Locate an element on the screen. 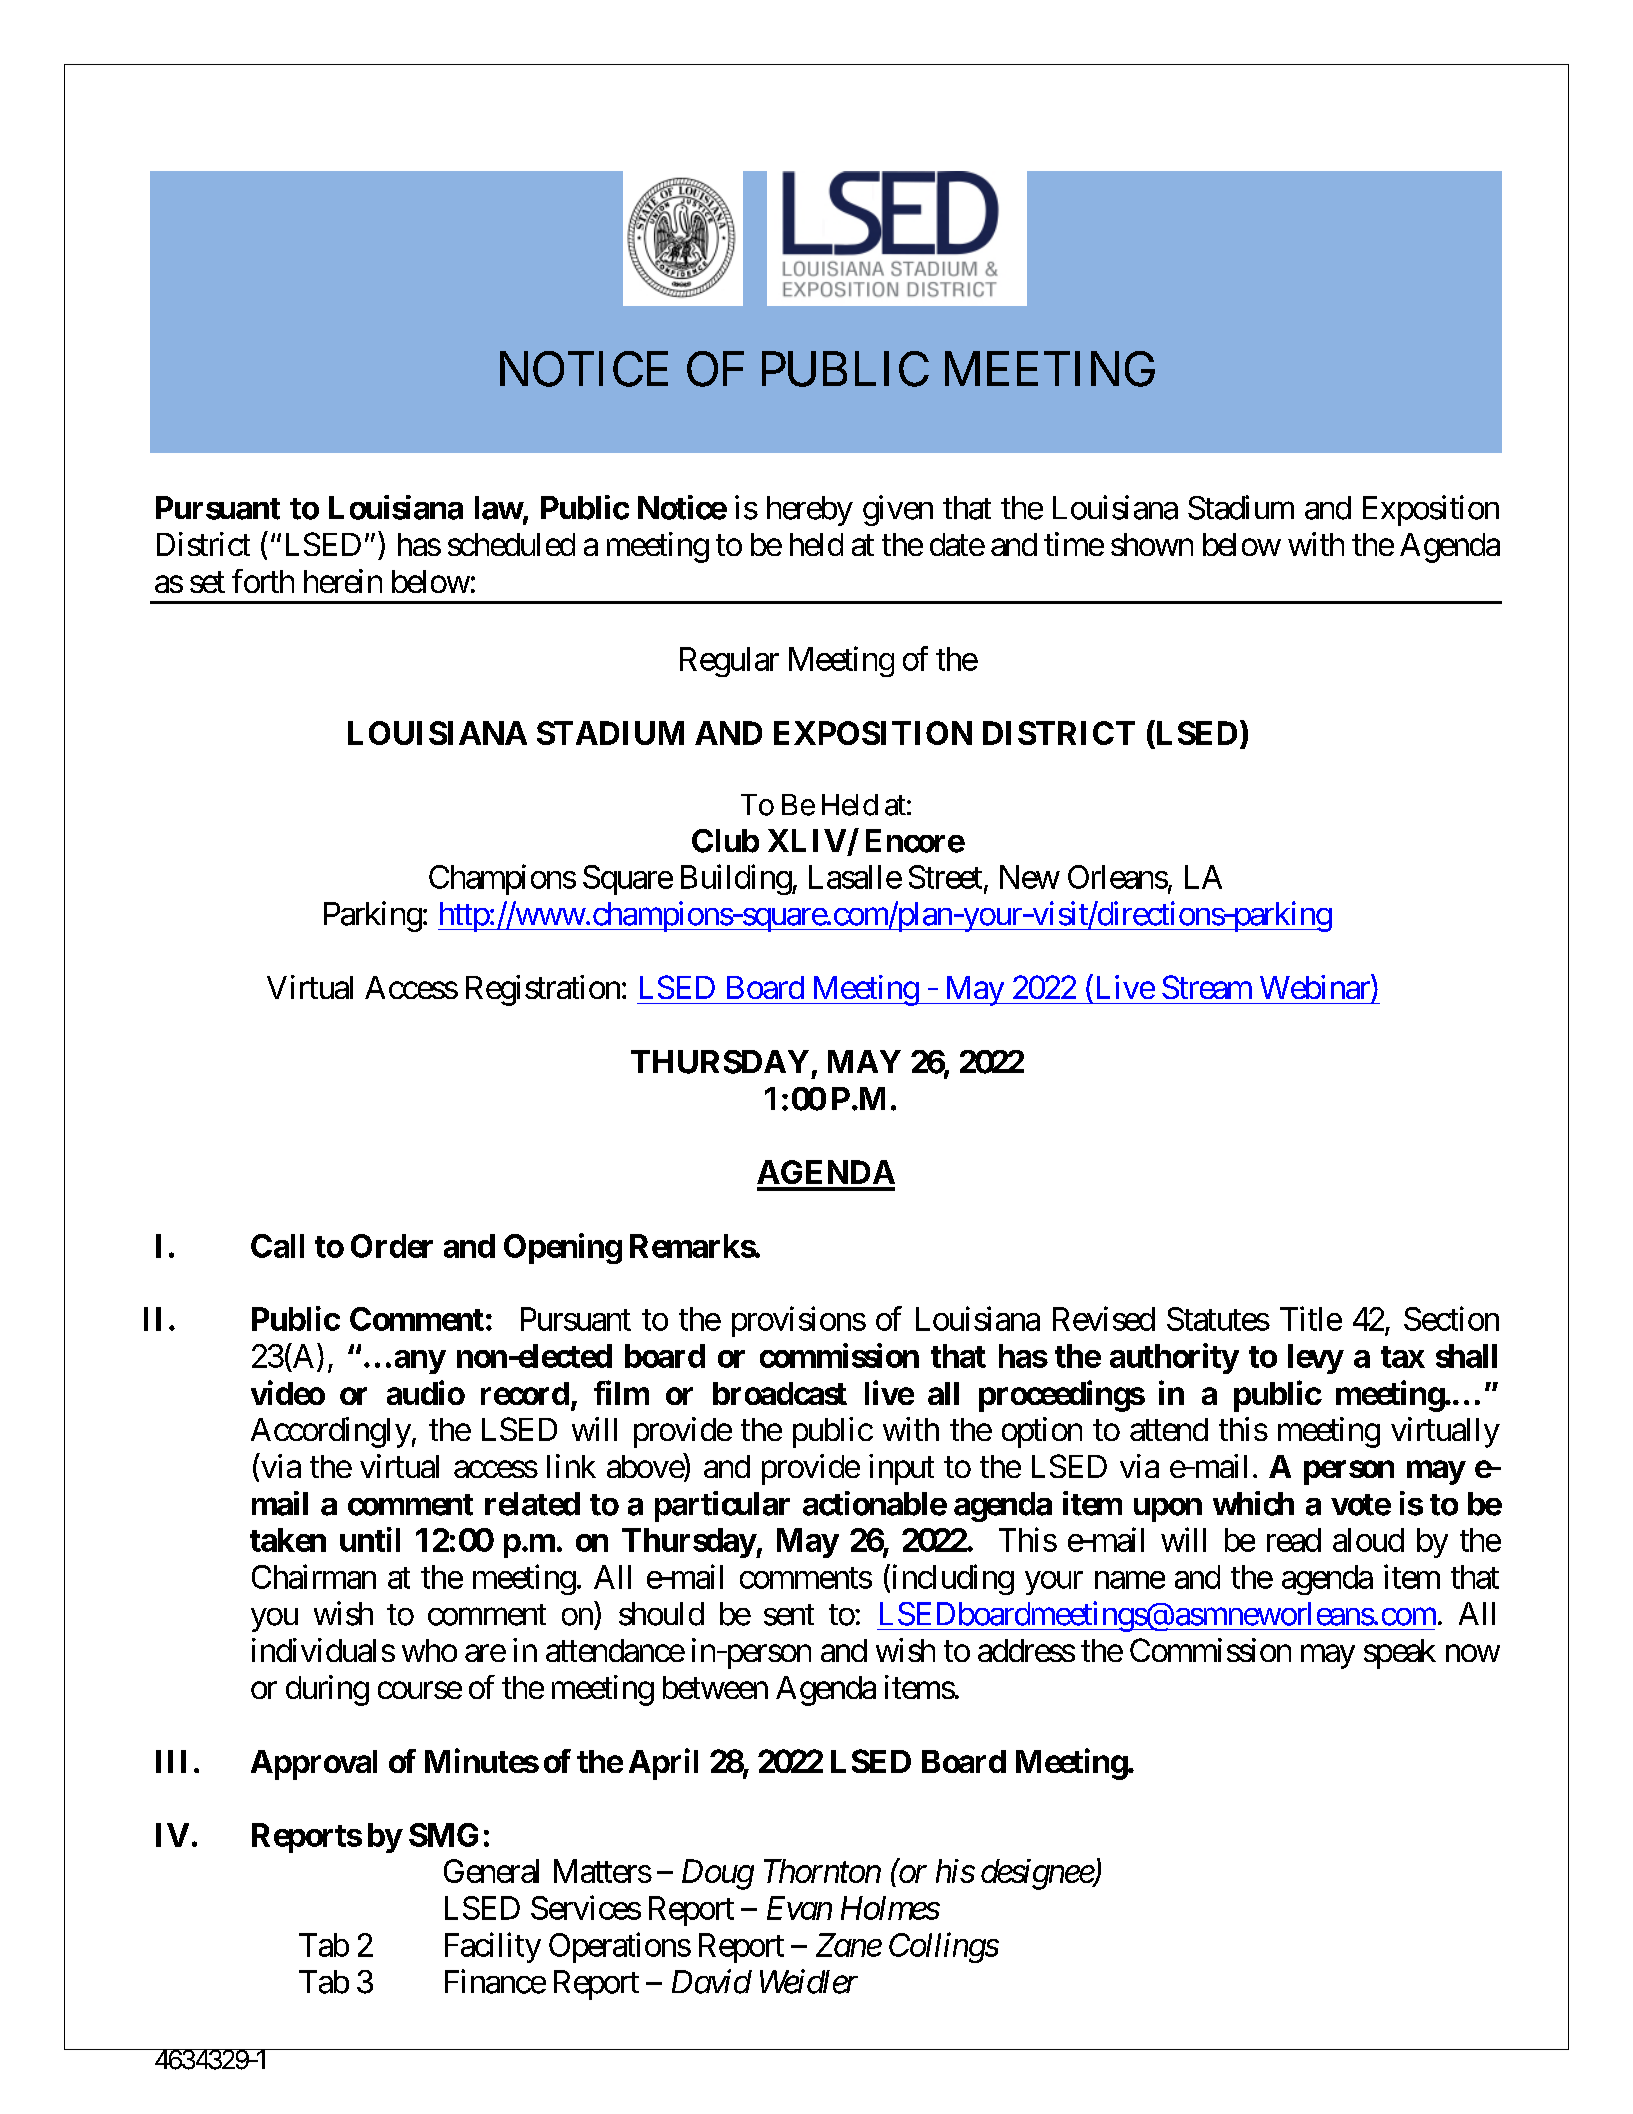 This screenshot has width=1633, height=2114. sent is located at coordinates (789, 1615).
